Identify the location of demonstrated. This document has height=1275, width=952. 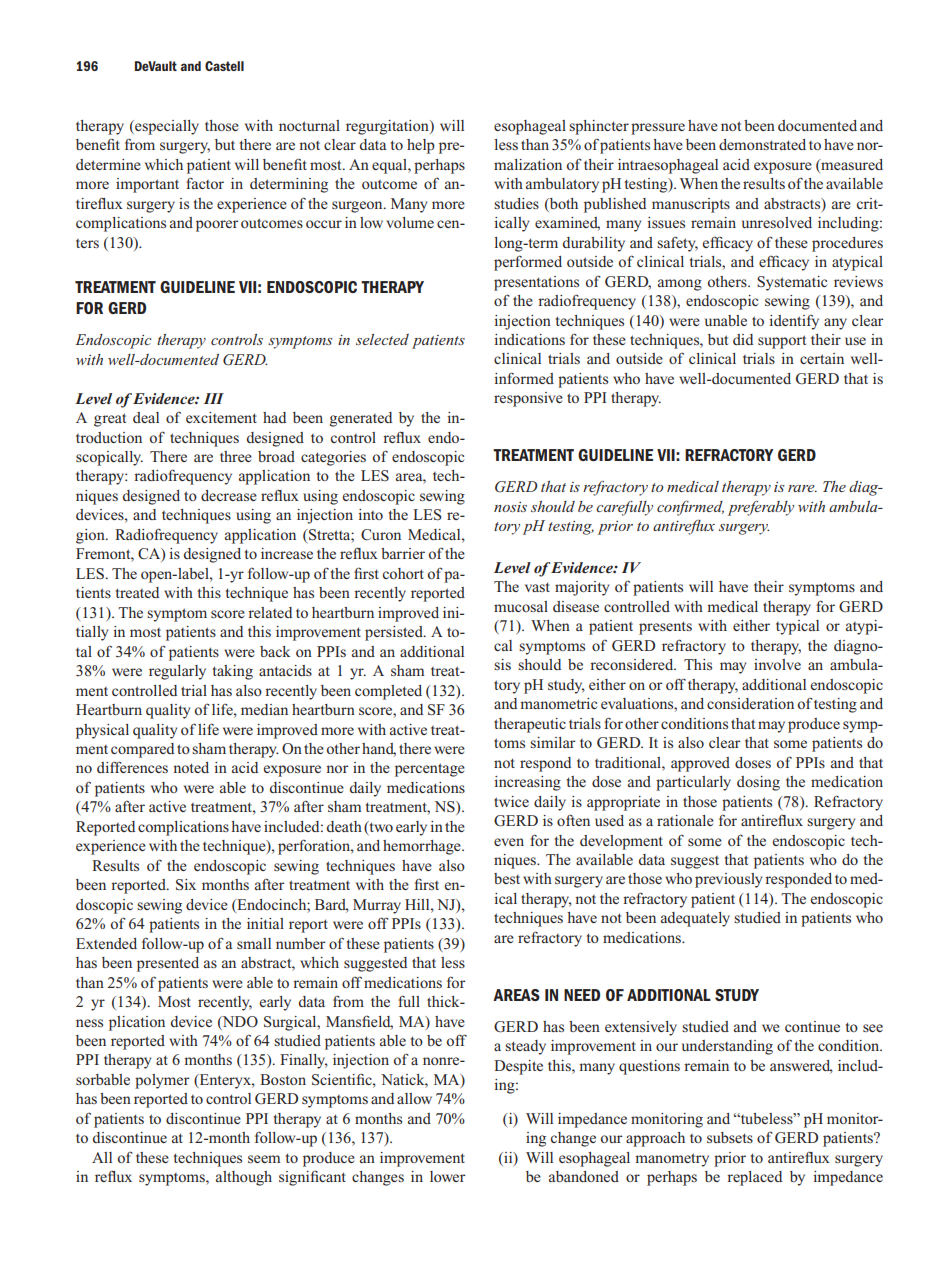
(762, 144).
